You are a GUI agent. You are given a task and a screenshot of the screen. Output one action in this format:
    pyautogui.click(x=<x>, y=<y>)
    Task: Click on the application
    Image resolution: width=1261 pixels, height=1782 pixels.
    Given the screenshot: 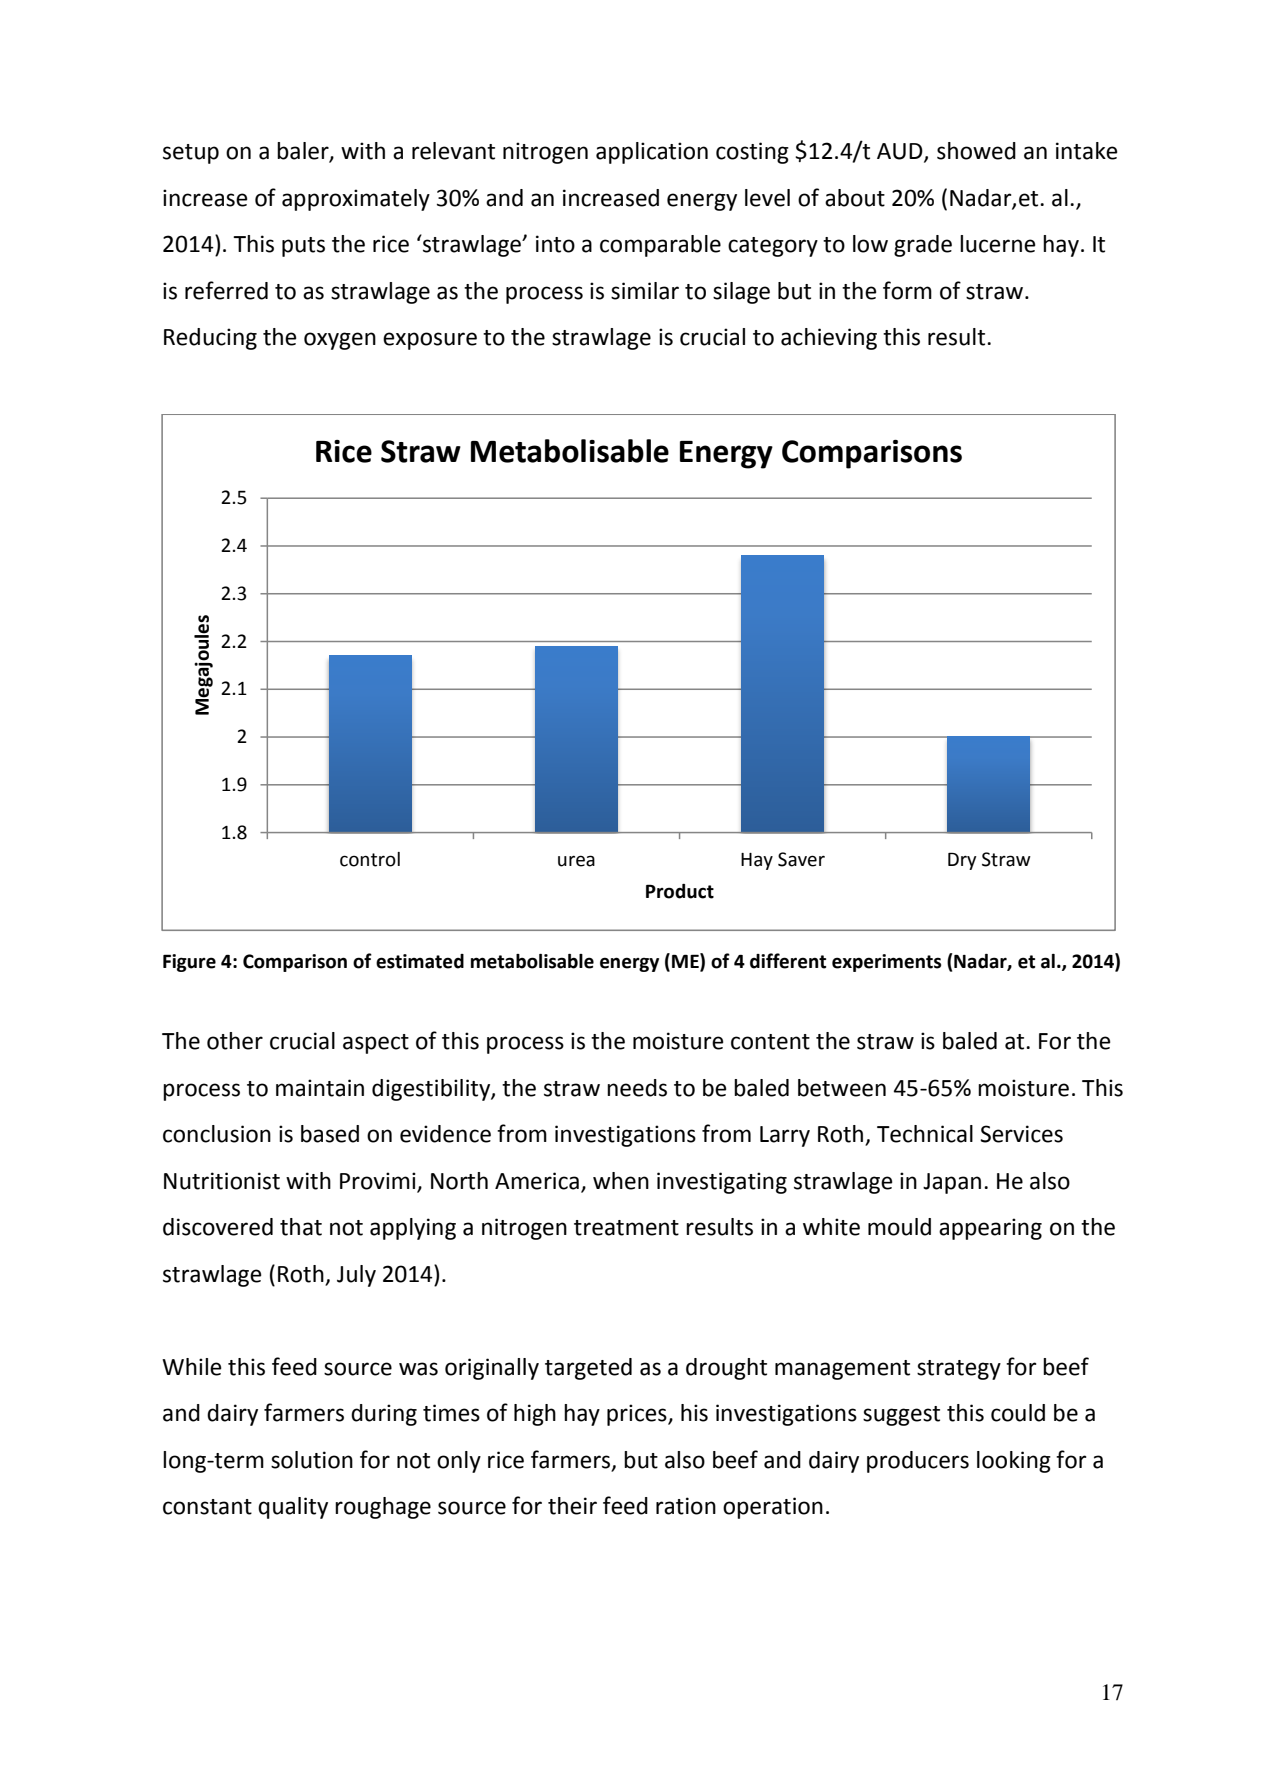 What is the action you would take?
    pyautogui.click(x=652, y=153)
